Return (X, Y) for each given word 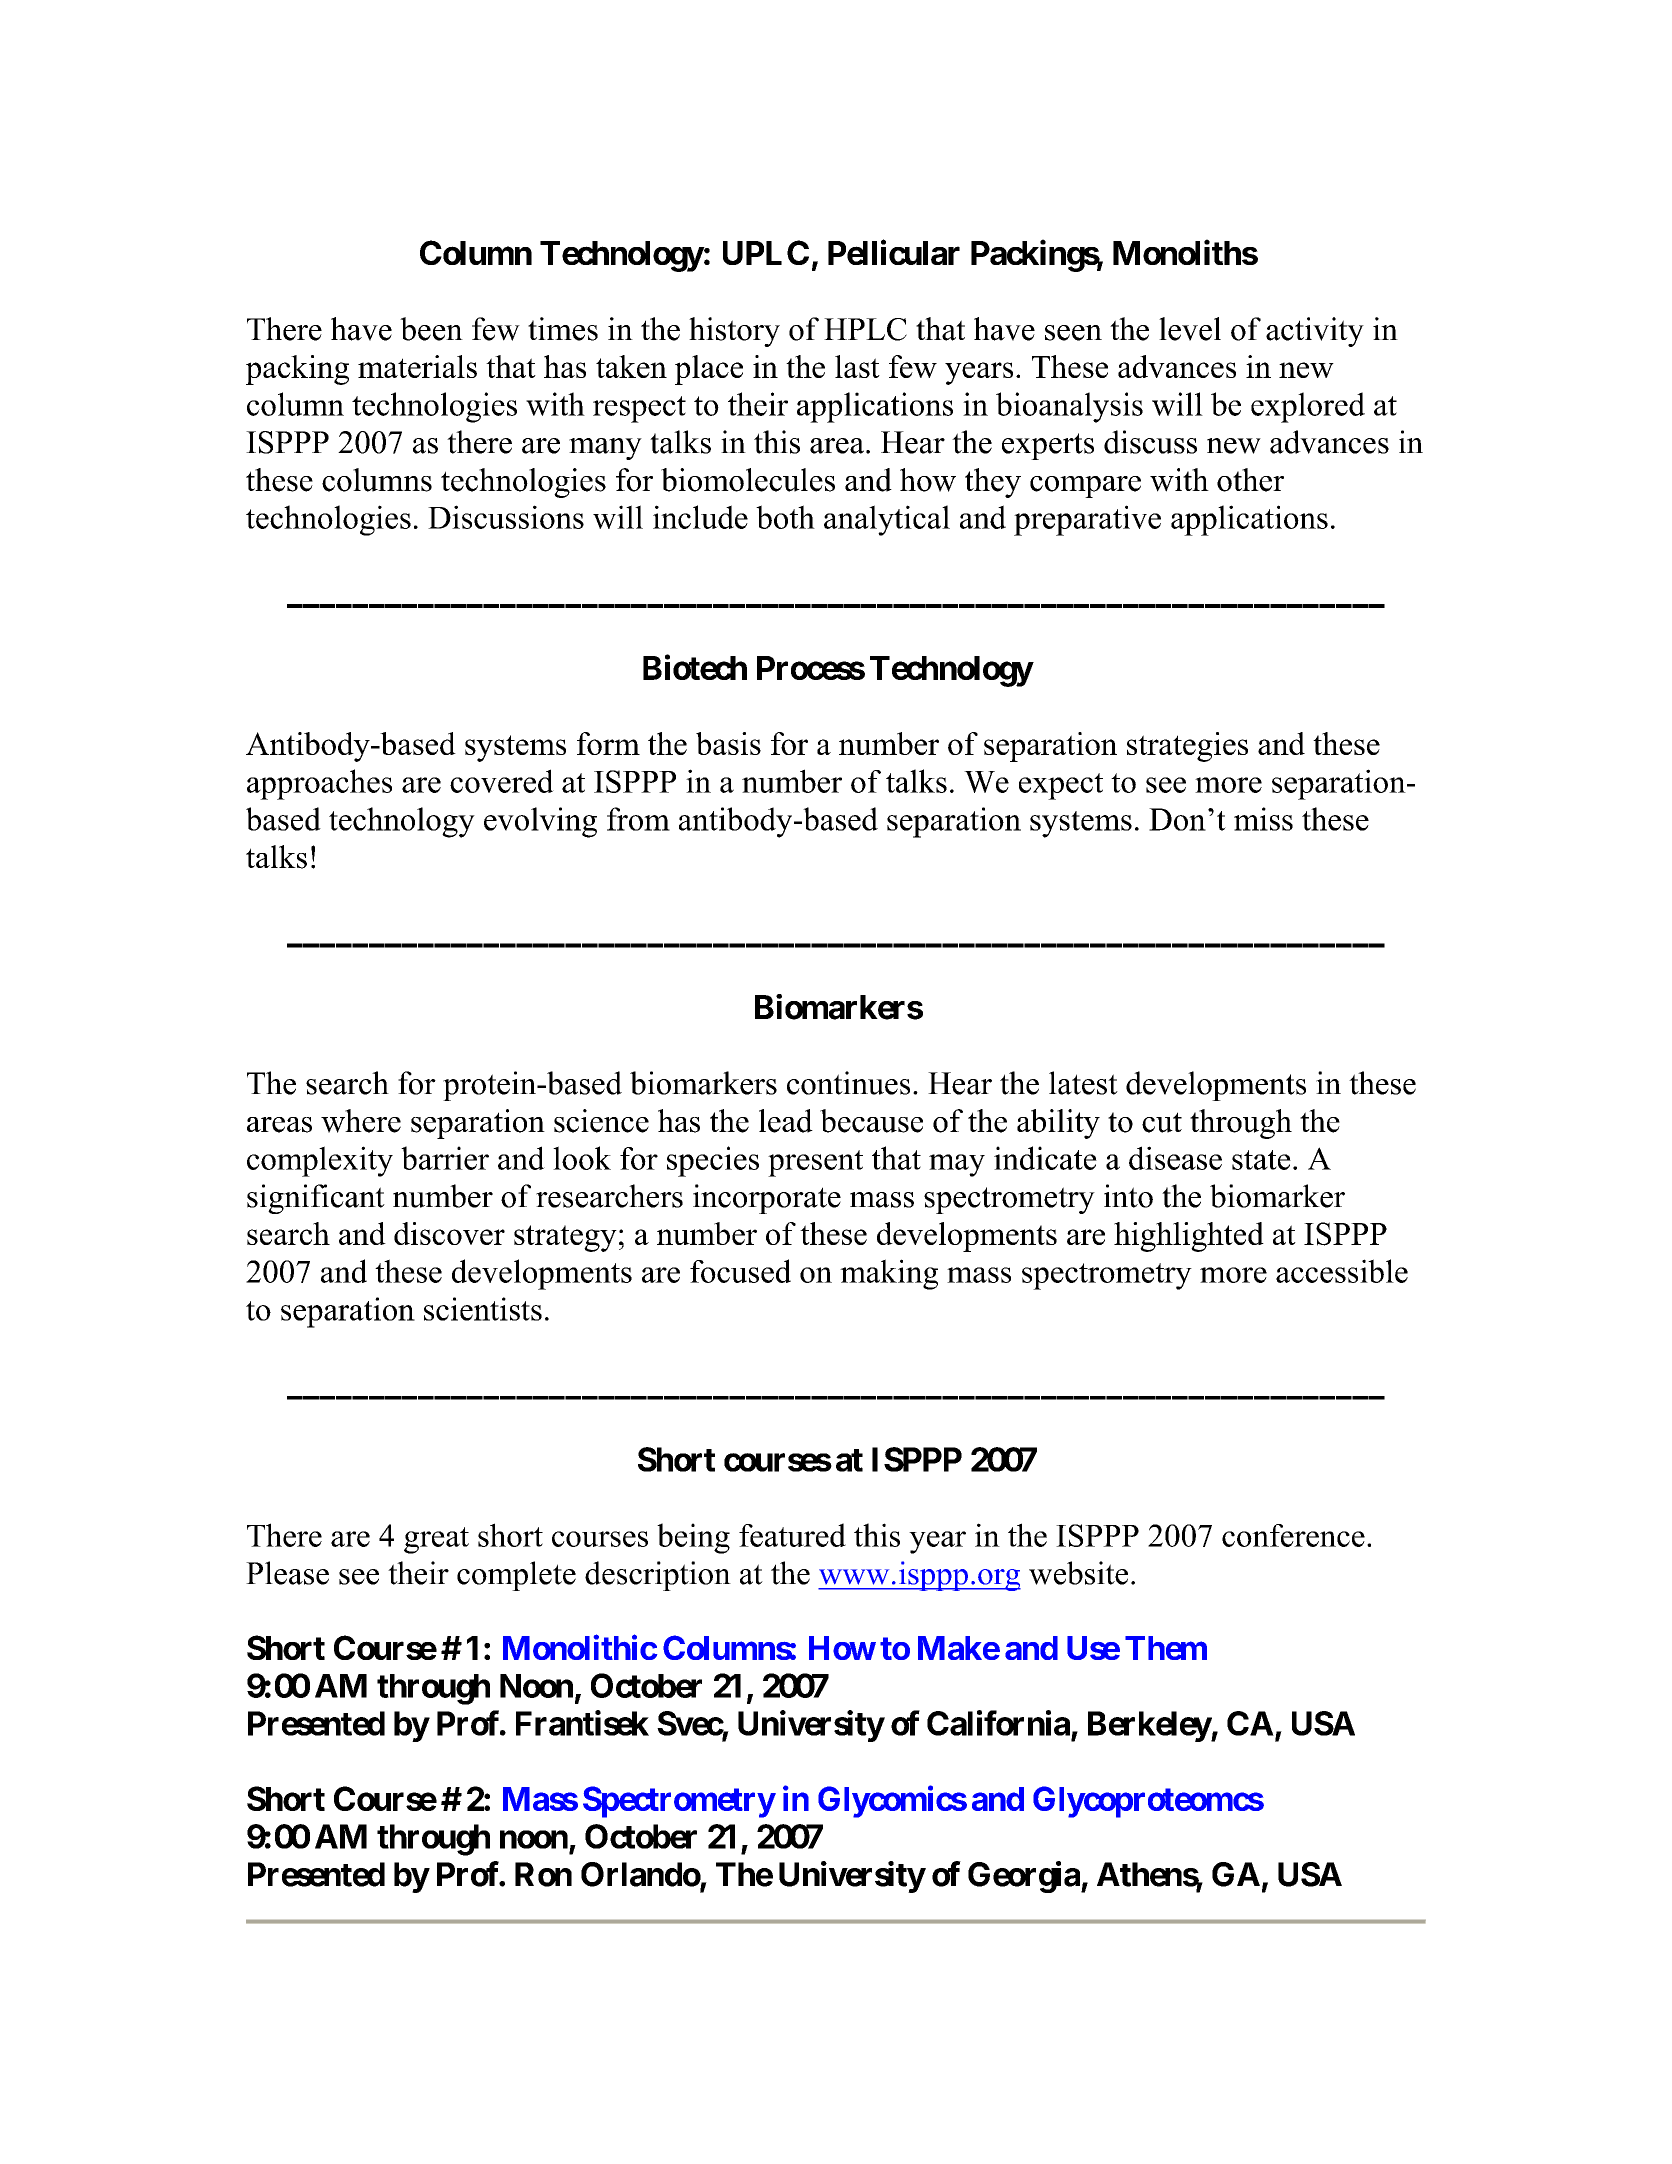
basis (728, 743)
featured (792, 1535)
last (857, 366)
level (1190, 329)
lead (786, 1121)
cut (1162, 1122)
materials (417, 366)
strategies (1187, 747)
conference (1293, 1535)
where (361, 1121)
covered (502, 781)
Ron (543, 1874)
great (436, 1540)
